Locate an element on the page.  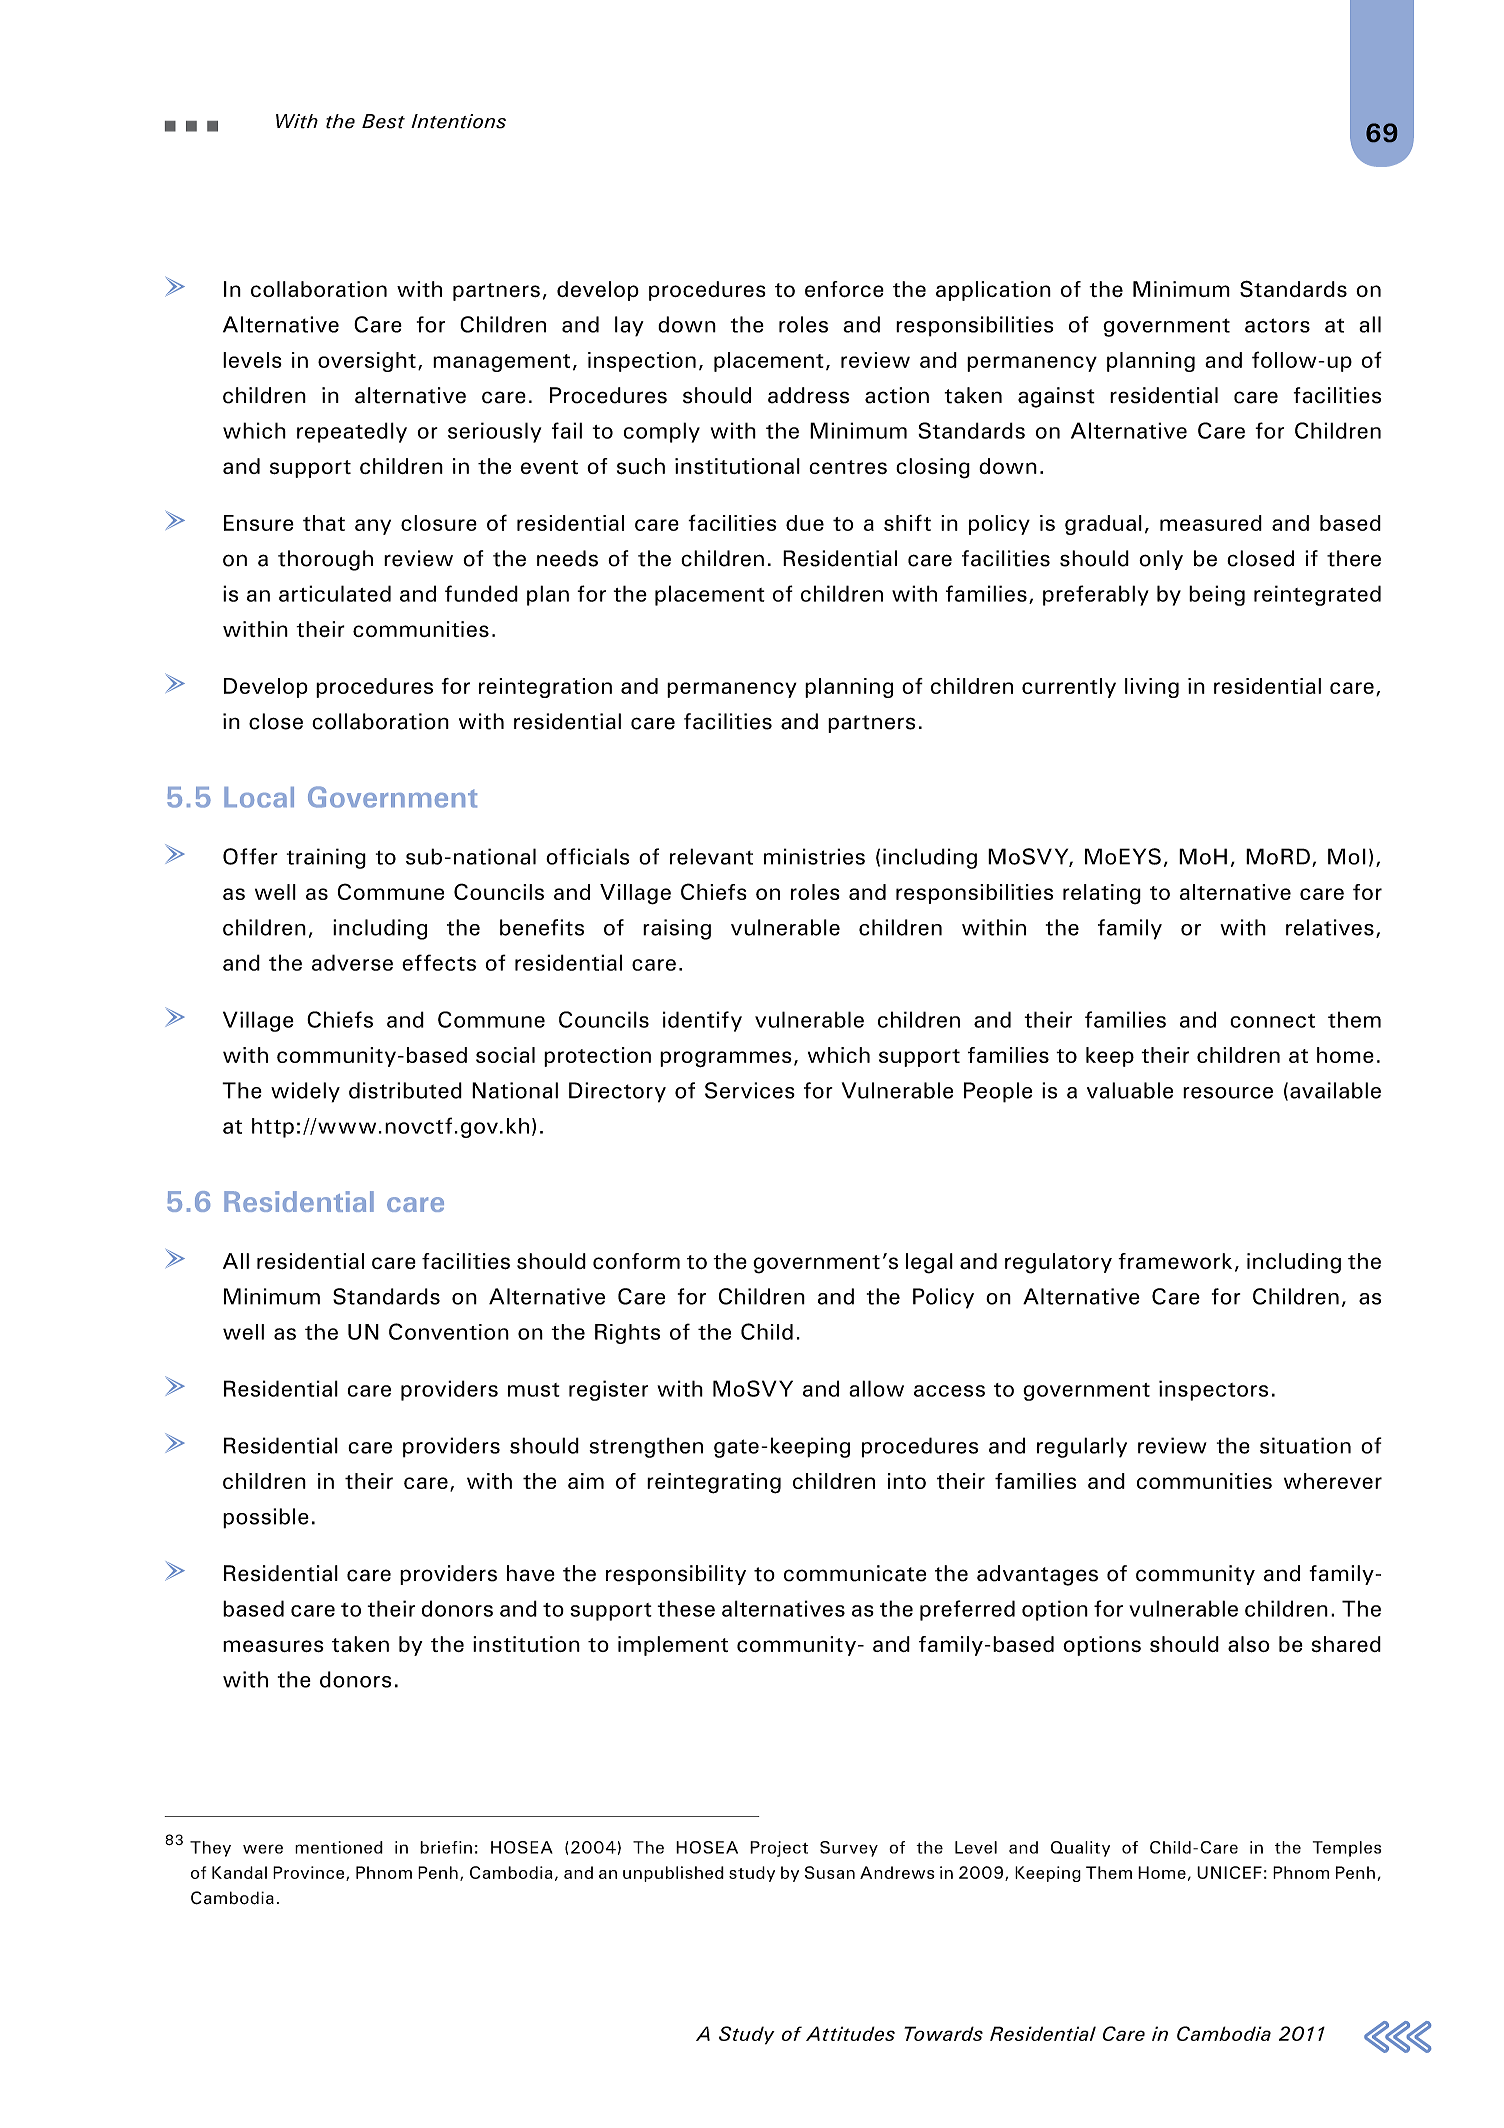
framework is located at coordinates (1175, 1261).
